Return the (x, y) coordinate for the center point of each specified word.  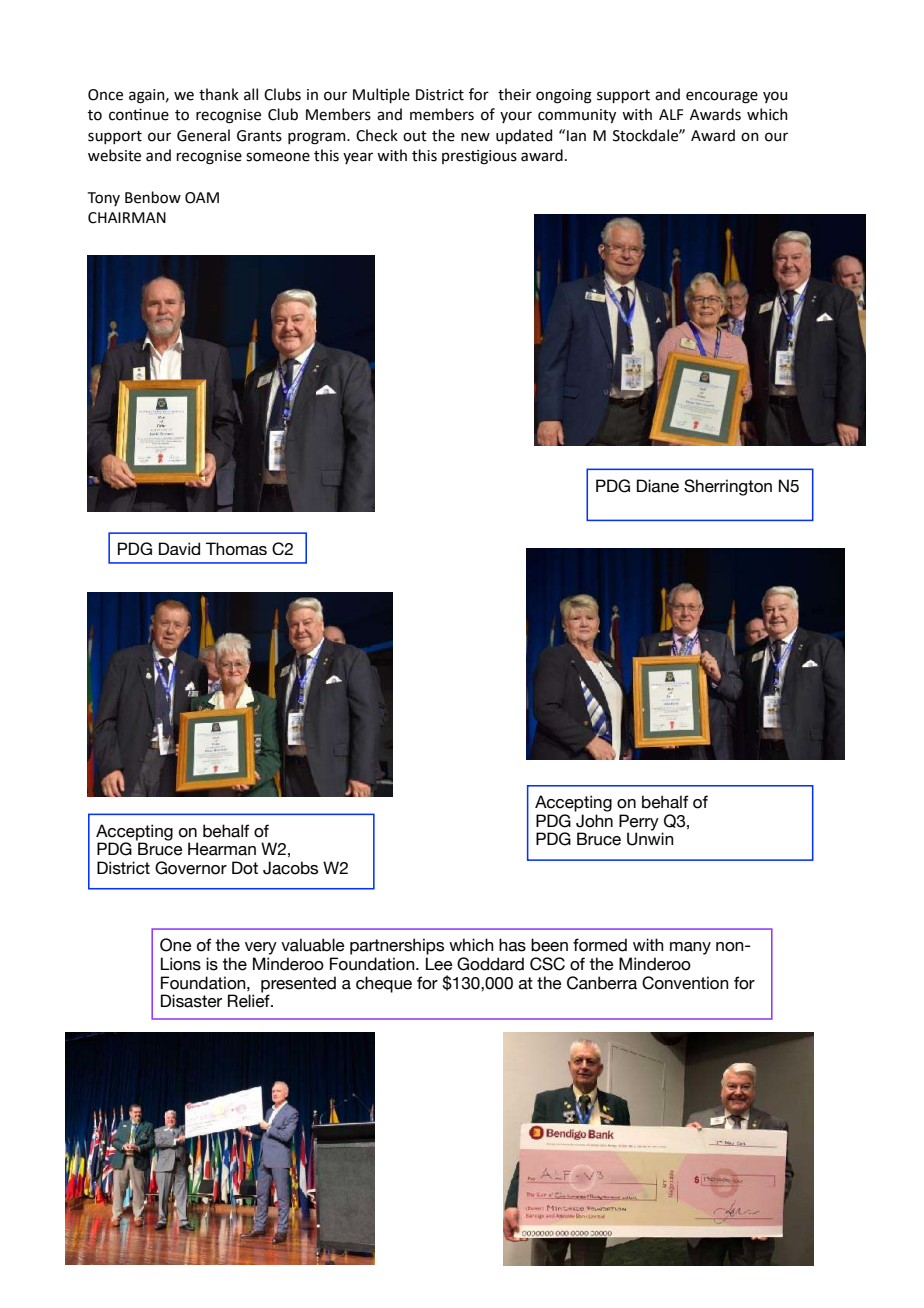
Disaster (191, 1001)
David (179, 548)
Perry (639, 823)
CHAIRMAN (127, 218)
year (358, 158)
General (203, 135)
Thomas (236, 548)
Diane (658, 486)
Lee (439, 964)
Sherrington (728, 487)
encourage (722, 97)
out (415, 136)
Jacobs (290, 868)
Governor (191, 868)
